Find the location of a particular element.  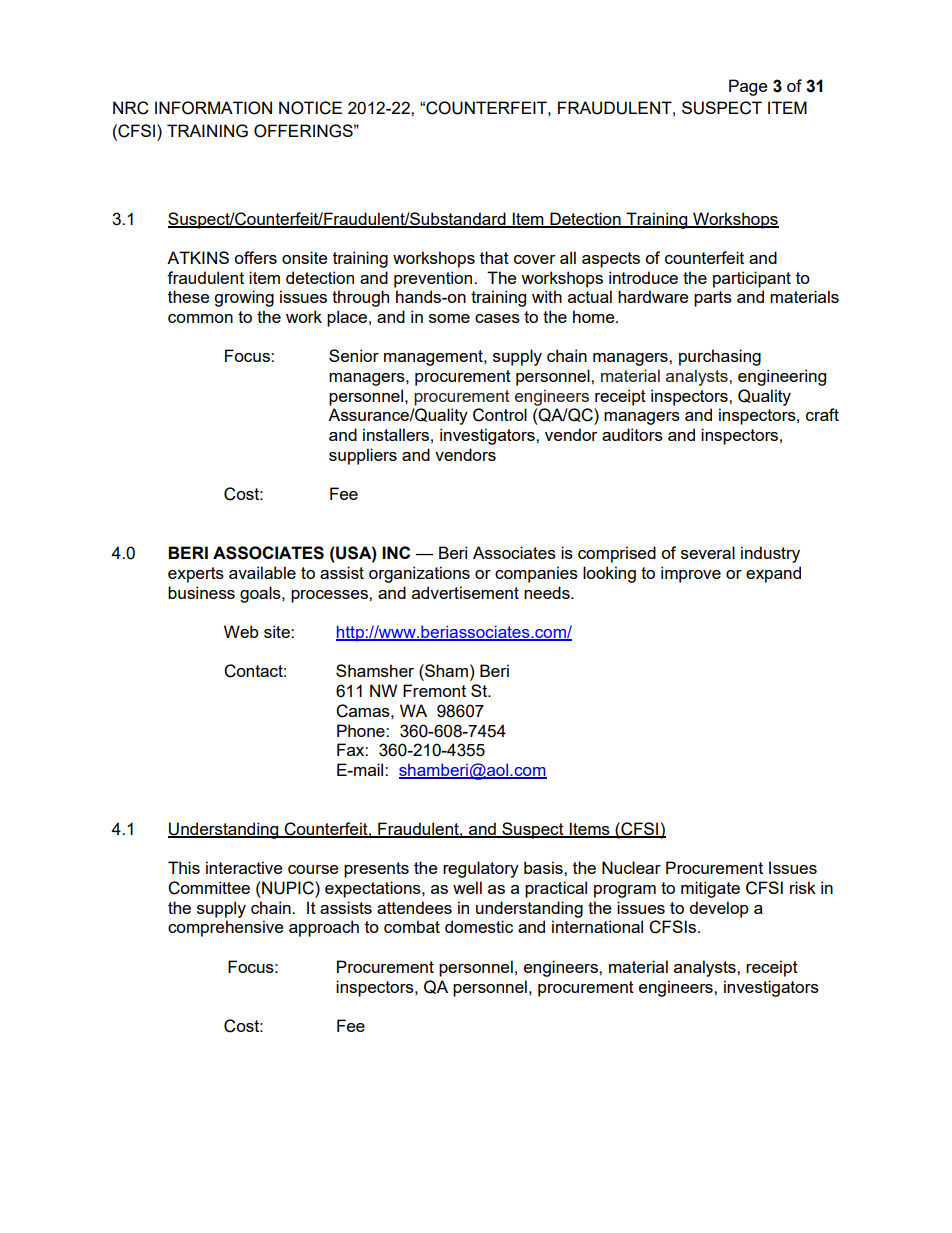

experts is located at coordinates (196, 575).
